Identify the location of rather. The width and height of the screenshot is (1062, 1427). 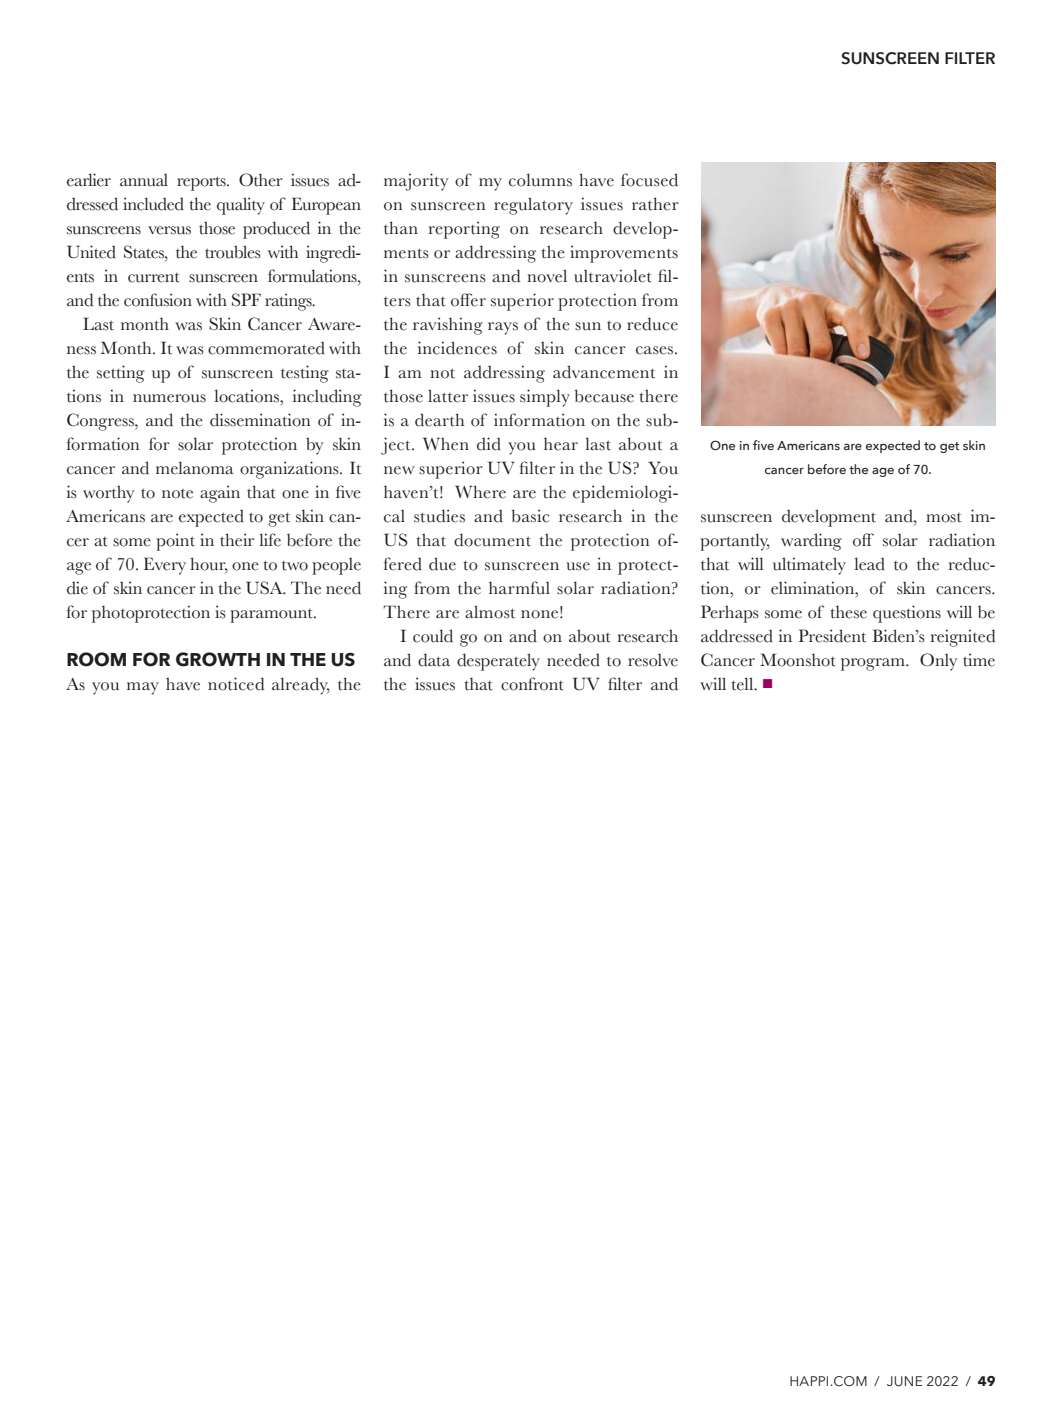
(655, 204).
